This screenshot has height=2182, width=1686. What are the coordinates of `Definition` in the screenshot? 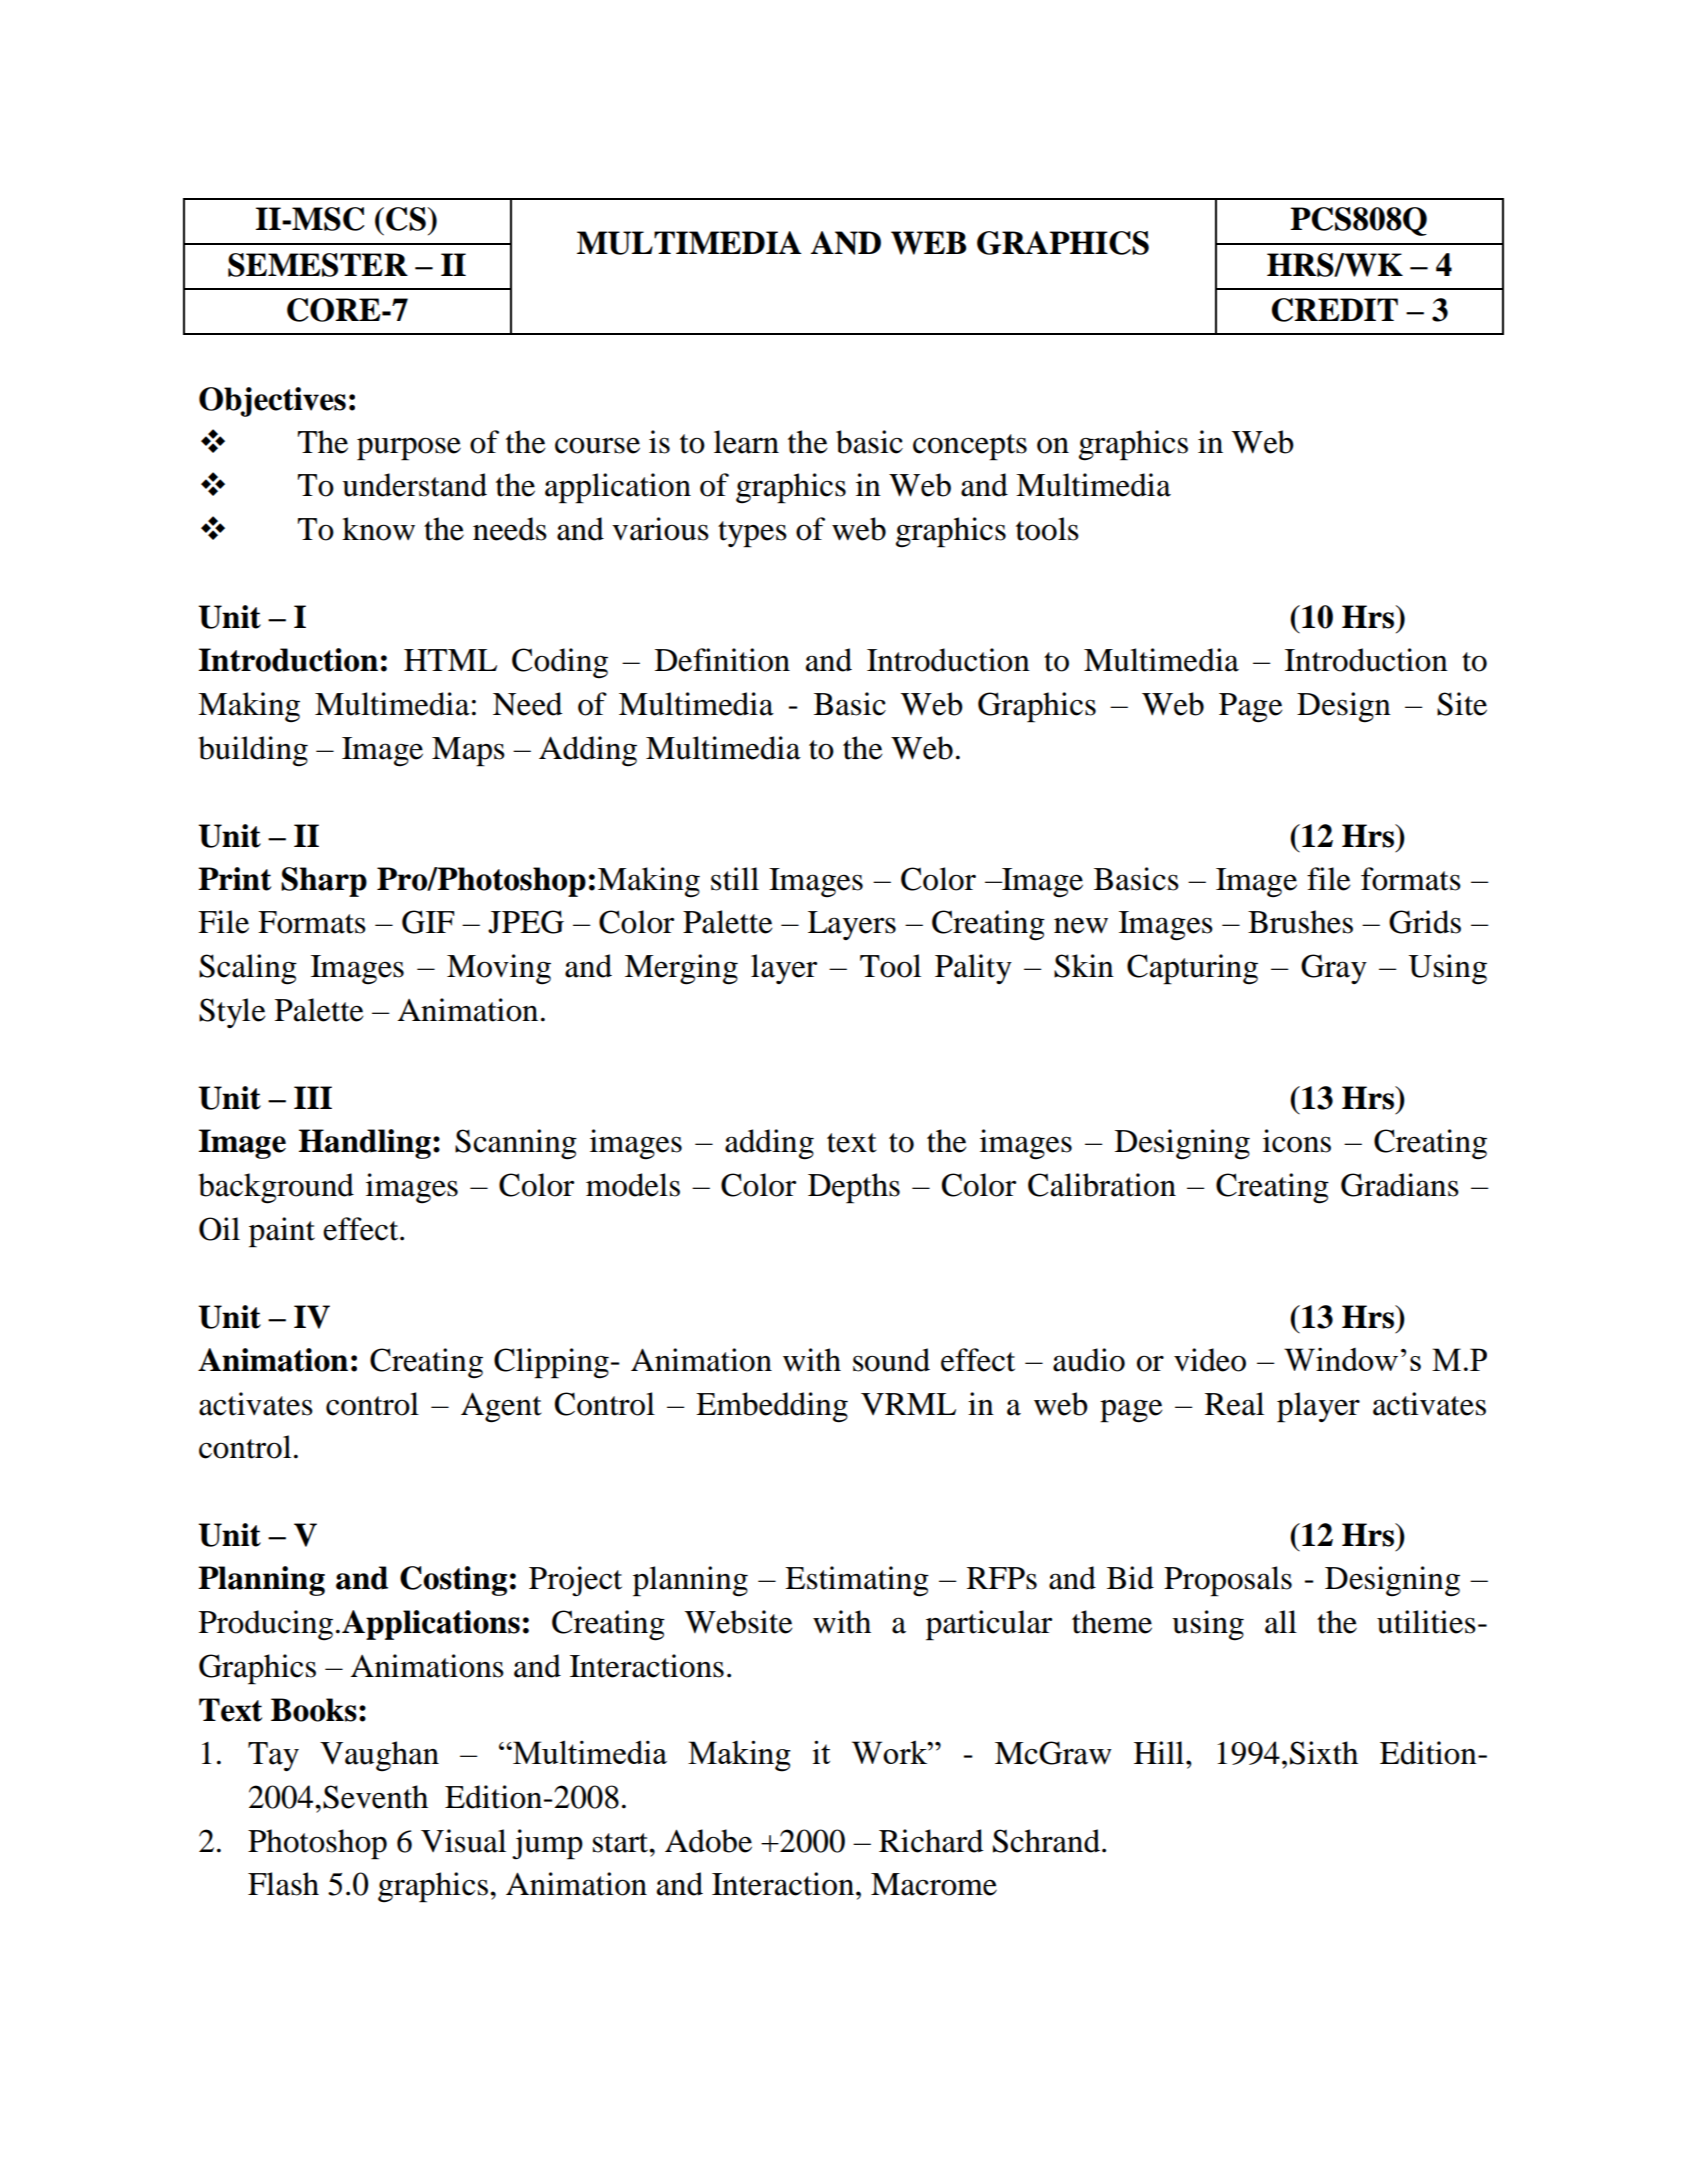 It's located at (722, 660).
